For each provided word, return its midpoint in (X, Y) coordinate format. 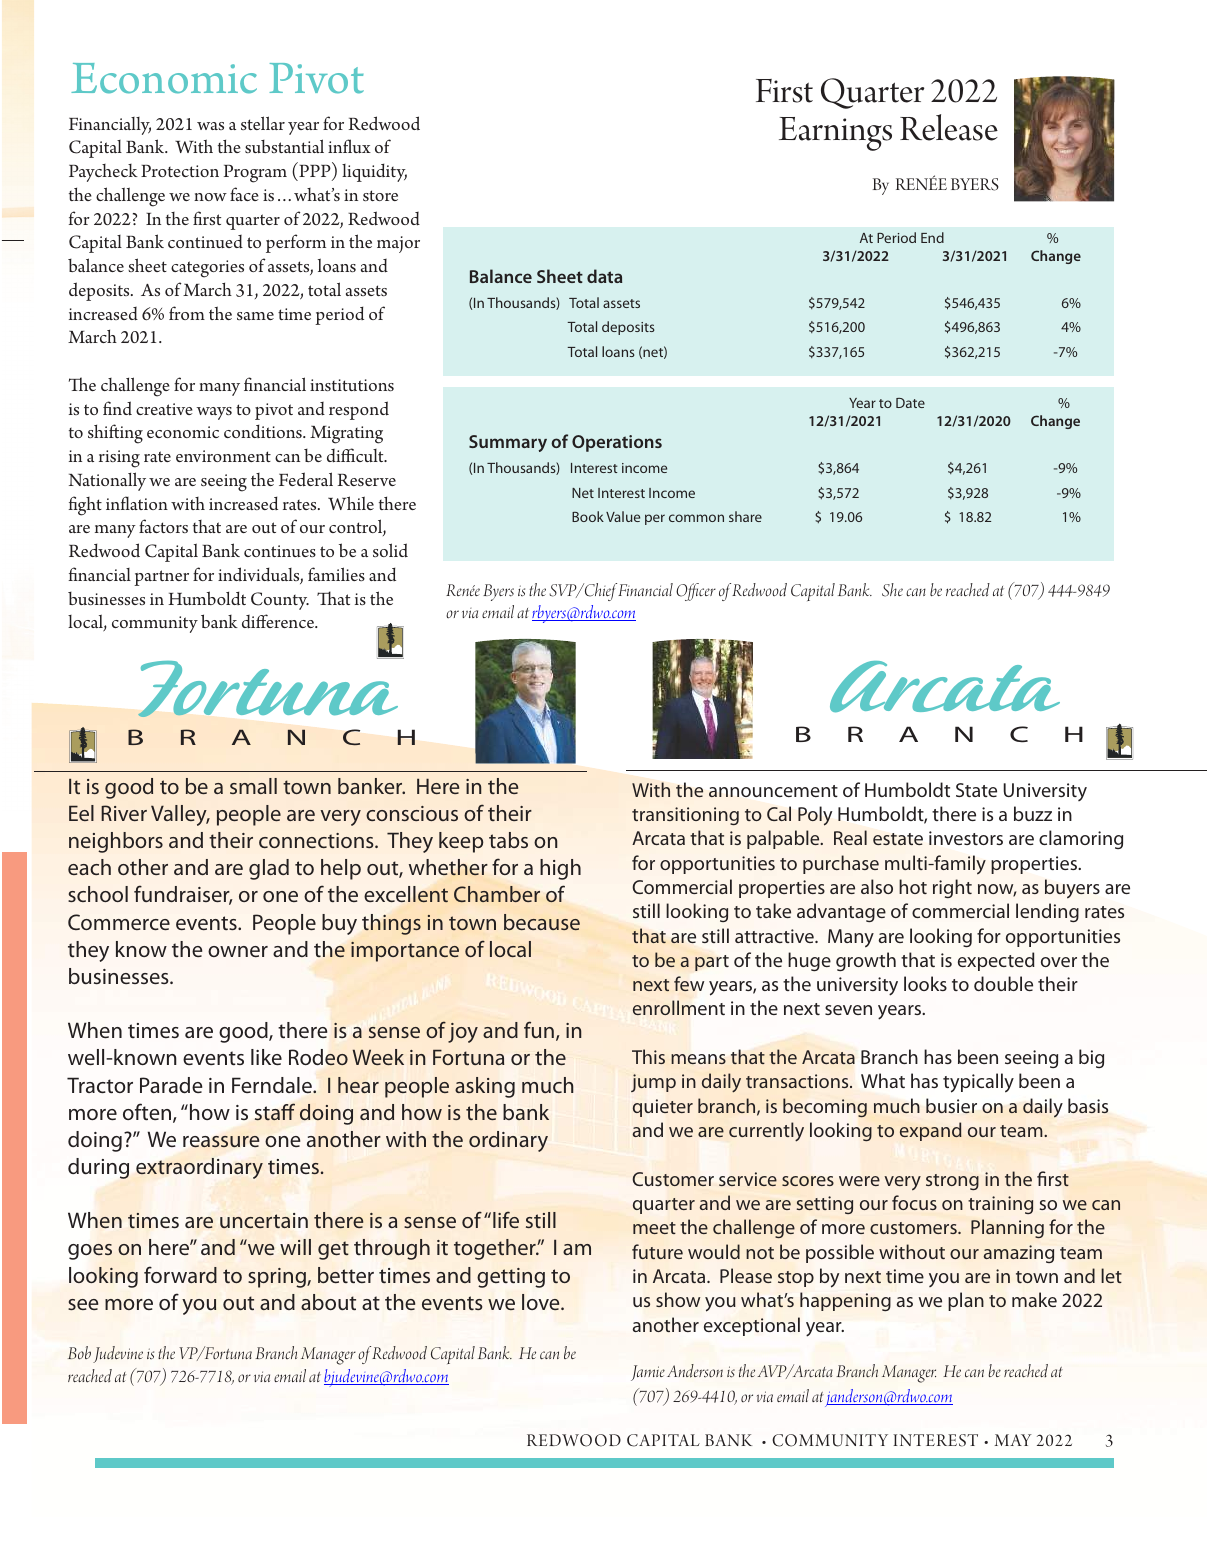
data (604, 276)
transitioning (685, 816)
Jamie (648, 1373)
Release (949, 127)
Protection (180, 171)
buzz (1033, 813)
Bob (79, 1353)
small (253, 786)
